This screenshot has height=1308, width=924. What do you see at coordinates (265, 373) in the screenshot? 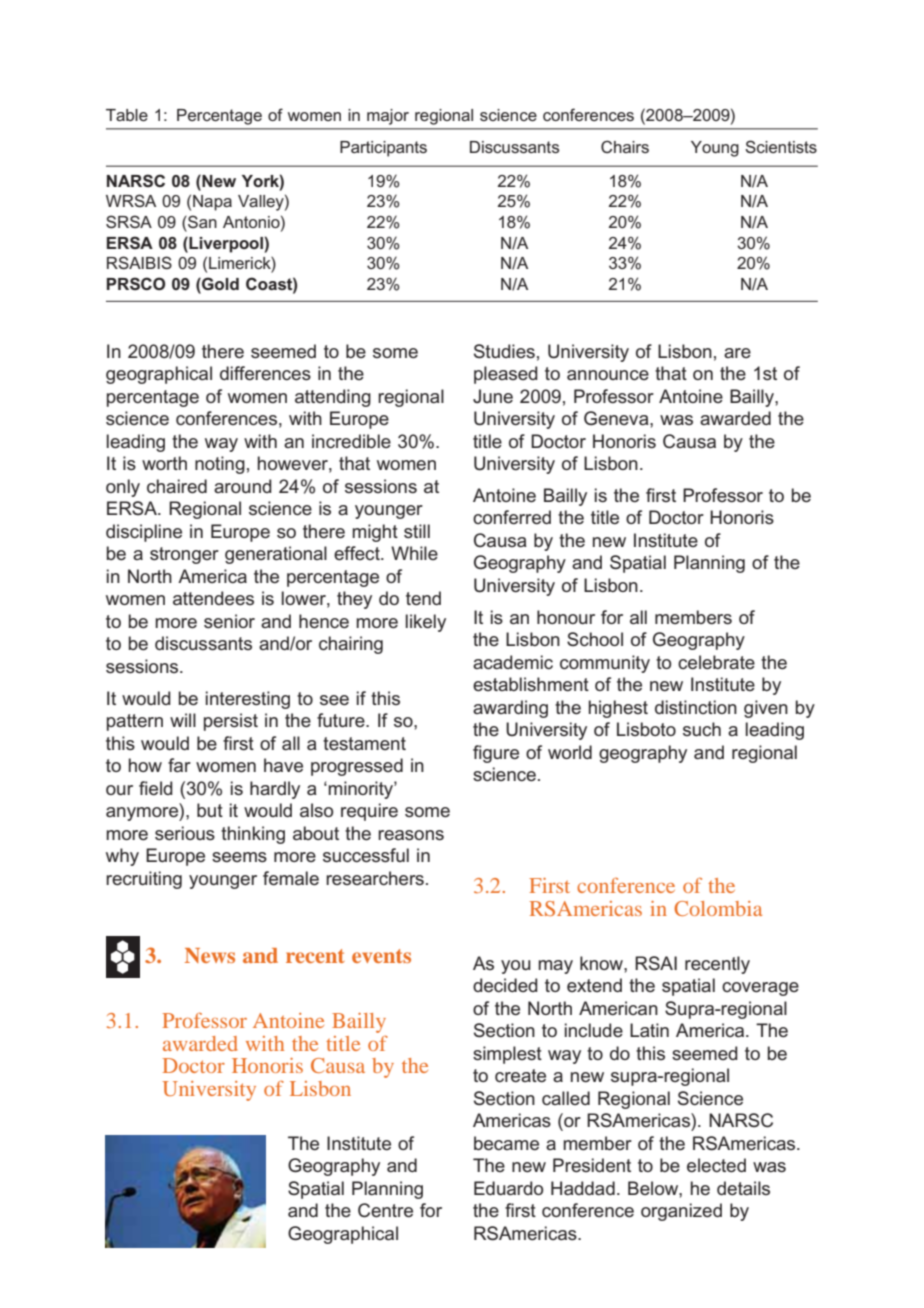
I see `differences` at bounding box center [265, 373].
